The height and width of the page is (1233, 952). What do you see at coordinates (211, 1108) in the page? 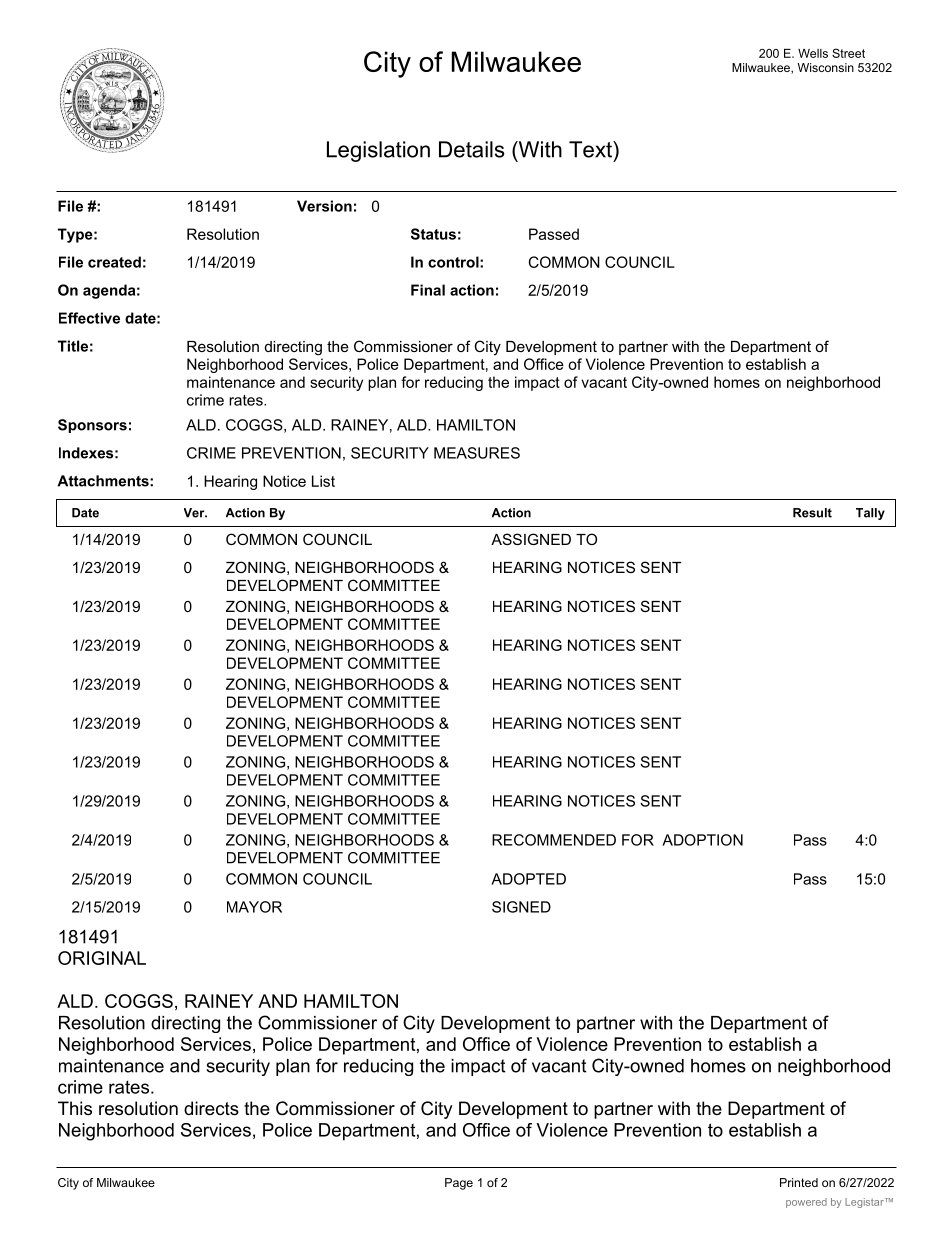
I see `directs` at bounding box center [211, 1108].
